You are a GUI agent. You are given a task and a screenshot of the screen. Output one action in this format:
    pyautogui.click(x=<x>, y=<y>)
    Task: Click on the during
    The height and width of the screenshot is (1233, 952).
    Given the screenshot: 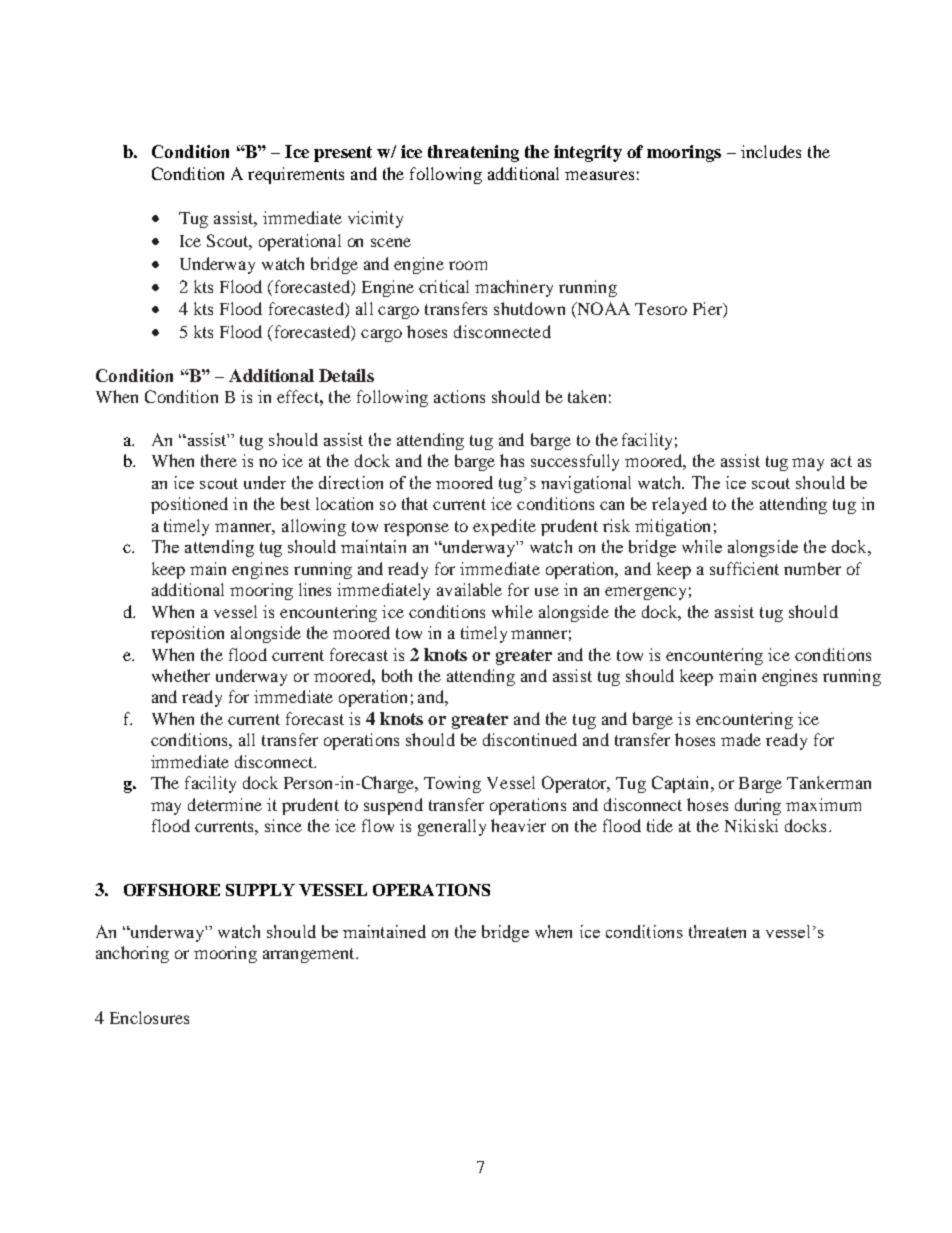 What is the action you would take?
    pyautogui.click(x=758, y=806)
